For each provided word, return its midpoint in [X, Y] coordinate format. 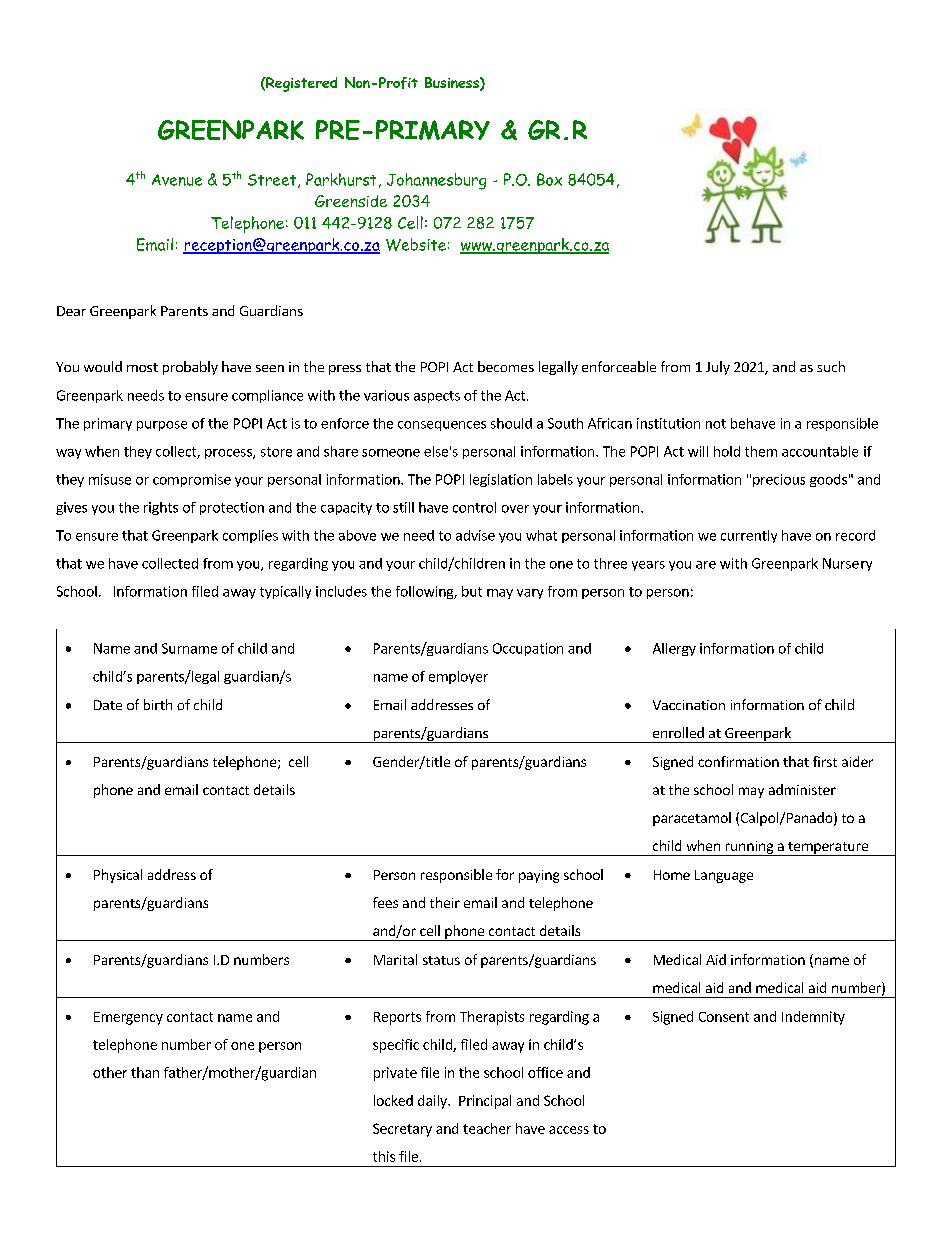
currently [749, 536]
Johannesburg [436, 181]
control [474, 507]
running [749, 848]
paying [539, 876]
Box [549, 179]
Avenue [177, 180]
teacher [487, 1128]
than [145, 1072]
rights [161, 508]
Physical [118, 876]
